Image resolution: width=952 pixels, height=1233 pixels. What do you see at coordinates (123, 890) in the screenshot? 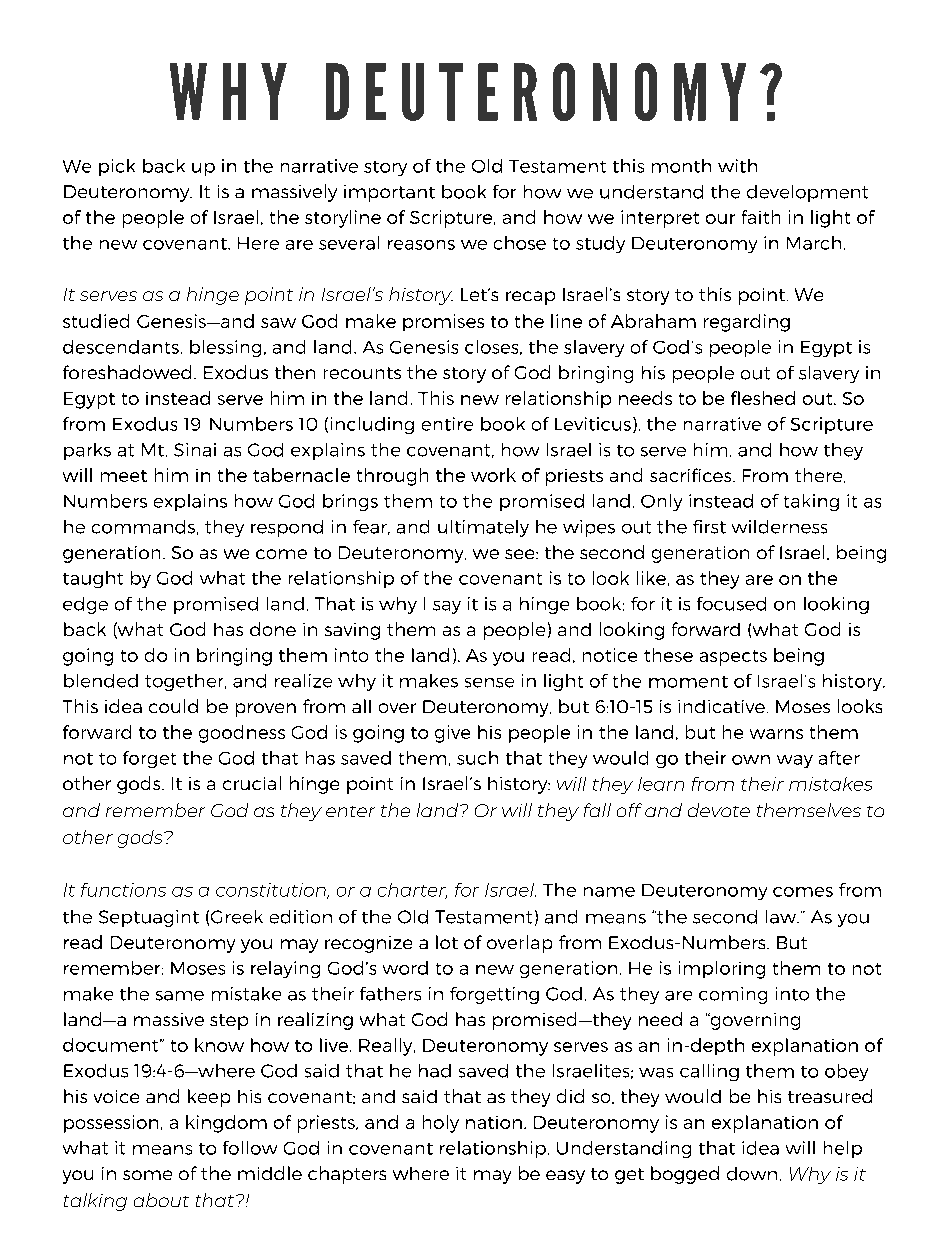
I see `functions` at bounding box center [123, 890].
